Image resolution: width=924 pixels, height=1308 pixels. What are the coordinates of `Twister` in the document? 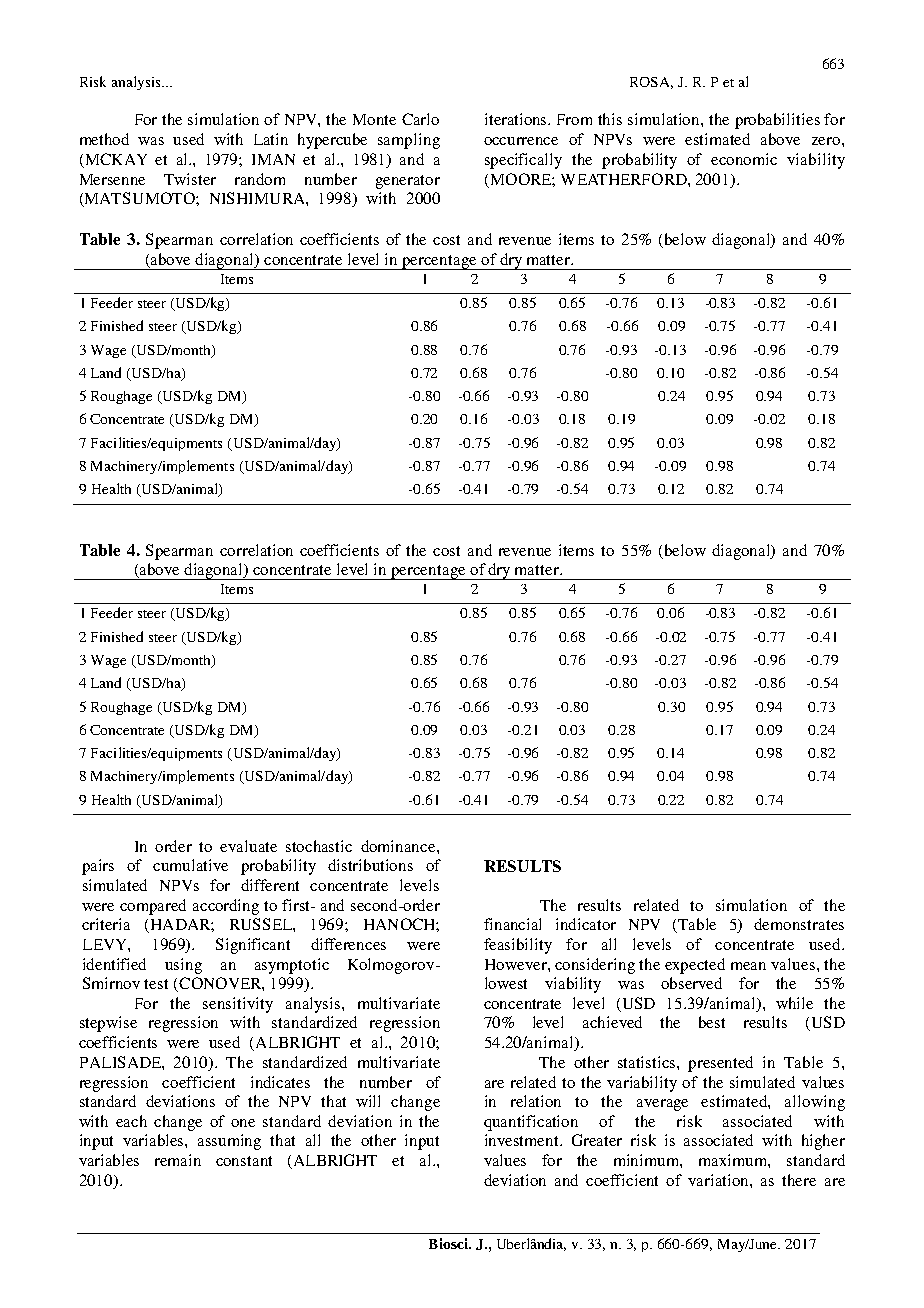 It's located at (190, 179).
